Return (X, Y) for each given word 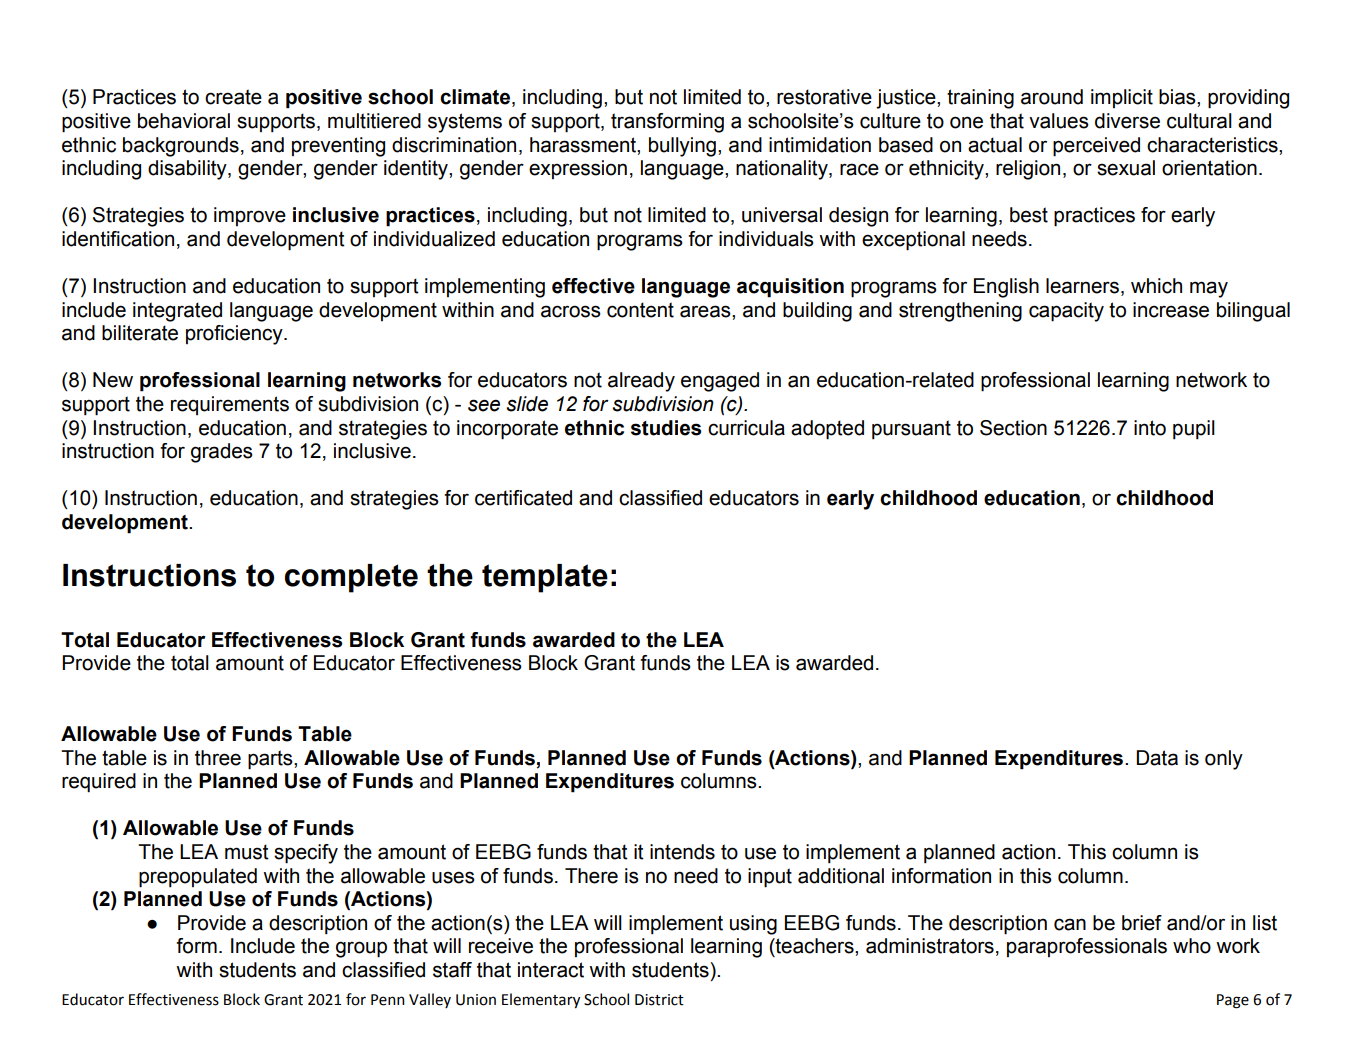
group (361, 949)
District (659, 1000)
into (1150, 428)
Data (1157, 758)
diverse (1127, 121)
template (545, 578)
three (218, 758)
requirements (230, 405)
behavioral (184, 121)
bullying (682, 147)
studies (666, 428)
